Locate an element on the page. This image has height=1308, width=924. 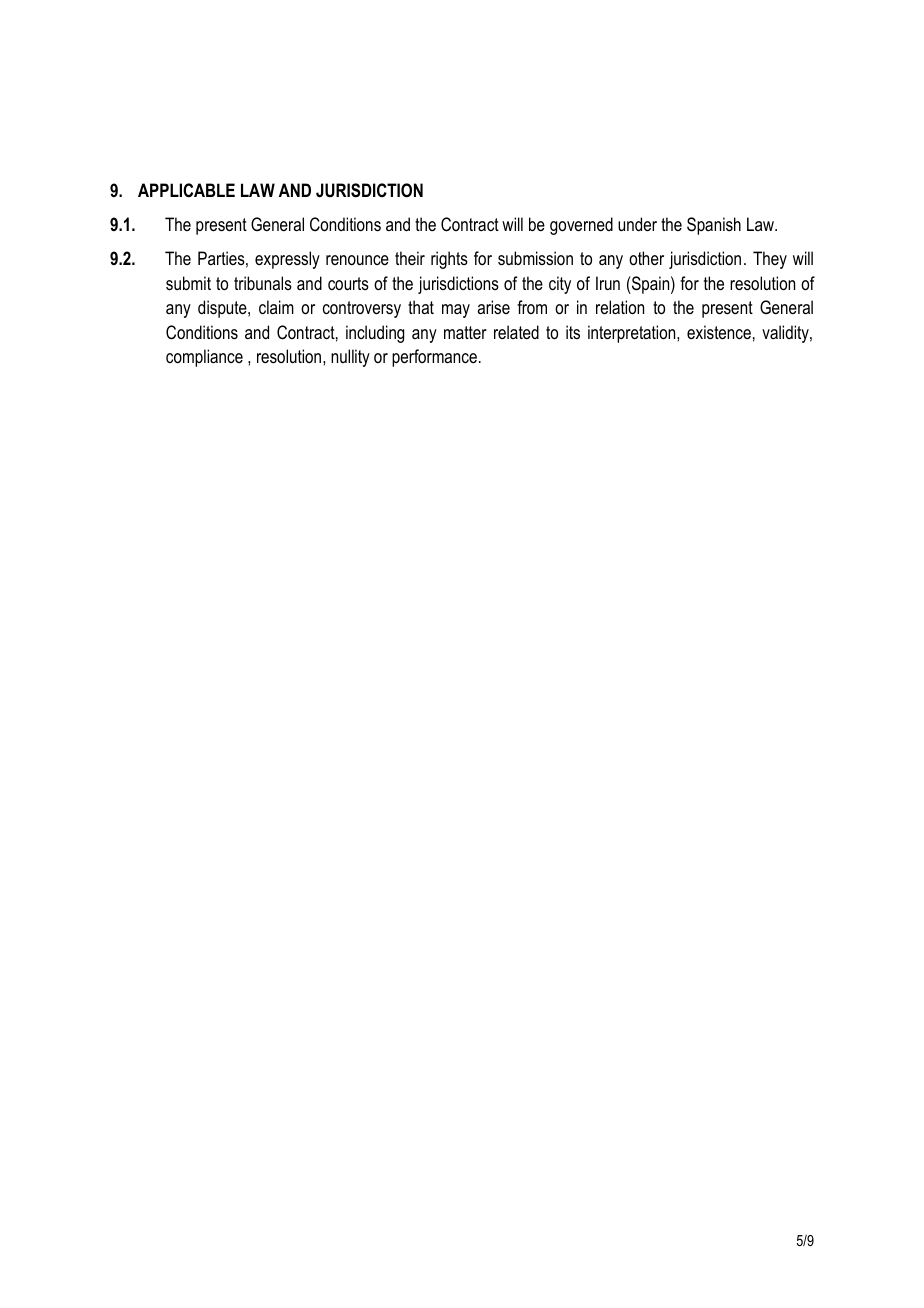
governed is located at coordinates (581, 226).
